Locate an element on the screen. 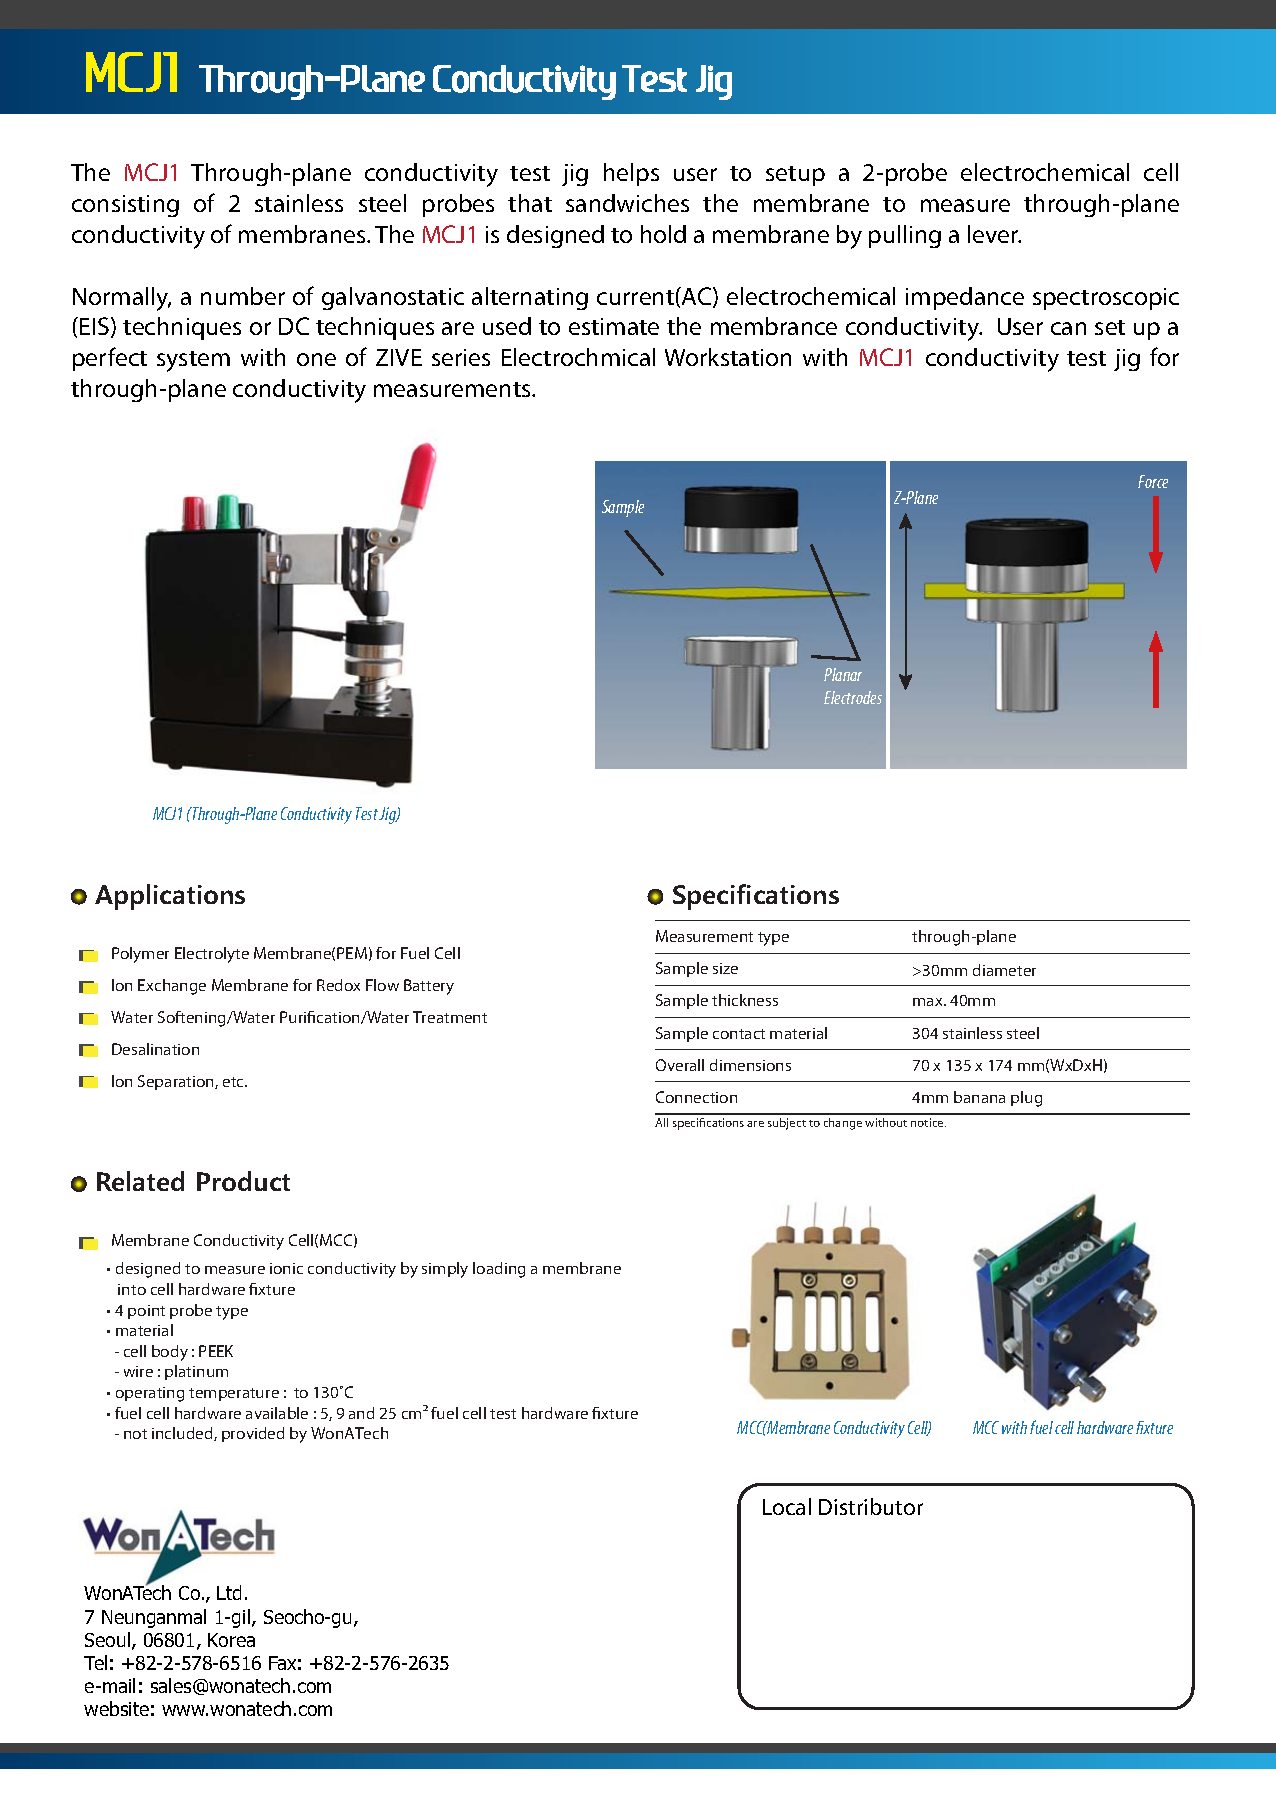 Image resolution: width=1276 pixels, height=1806 pixels. sandwiches is located at coordinates (627, 203).
